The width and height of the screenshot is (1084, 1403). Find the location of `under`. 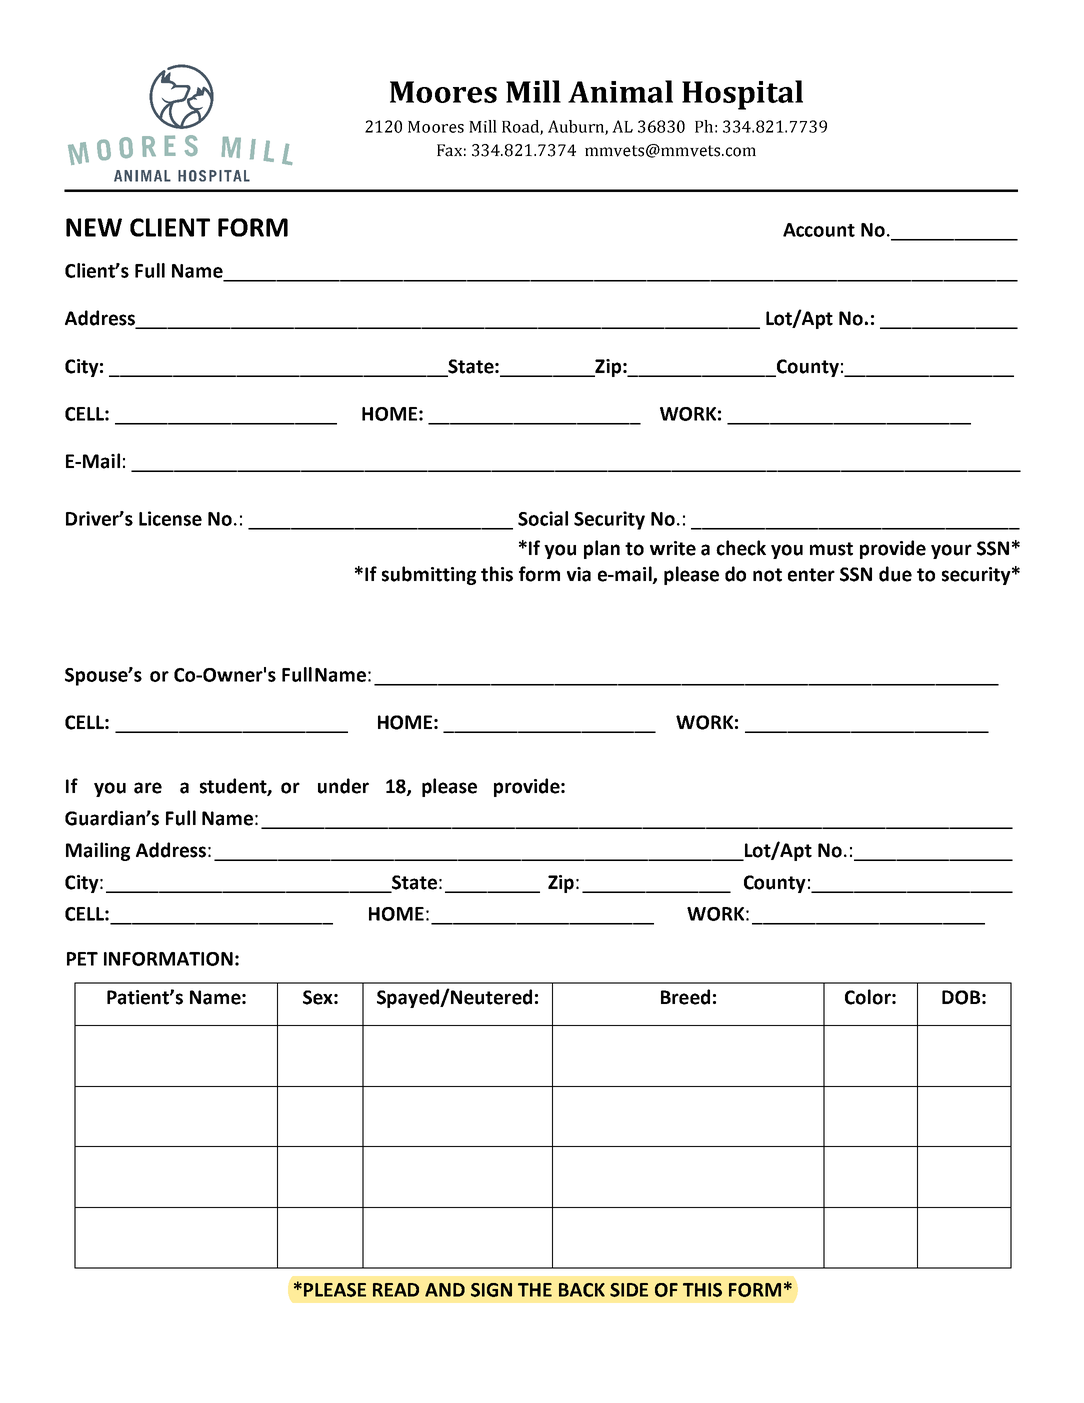

under is located at coordinates (343, 786).
